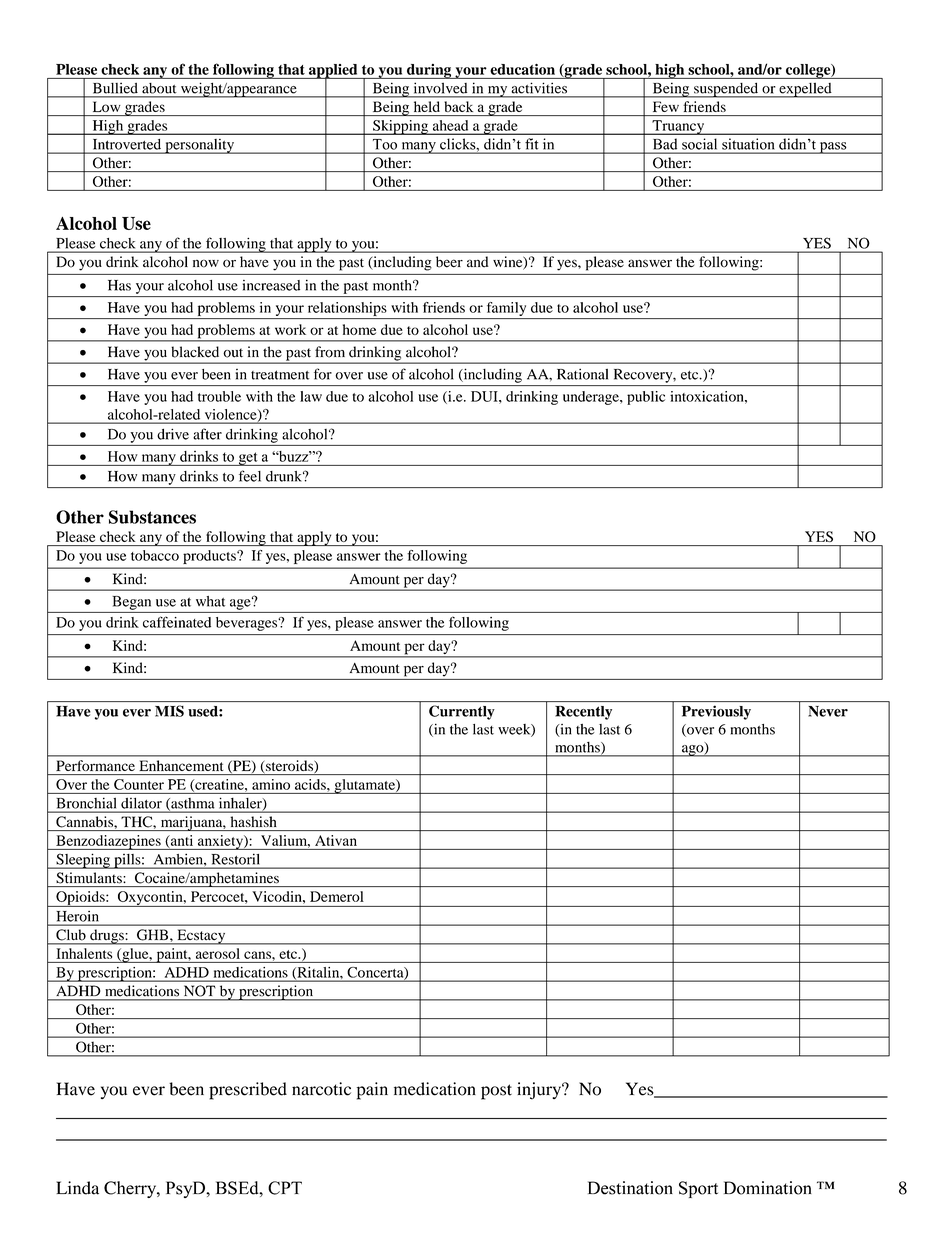 The image size is (952, 1233). I want to click on public, so click(646, 398).
